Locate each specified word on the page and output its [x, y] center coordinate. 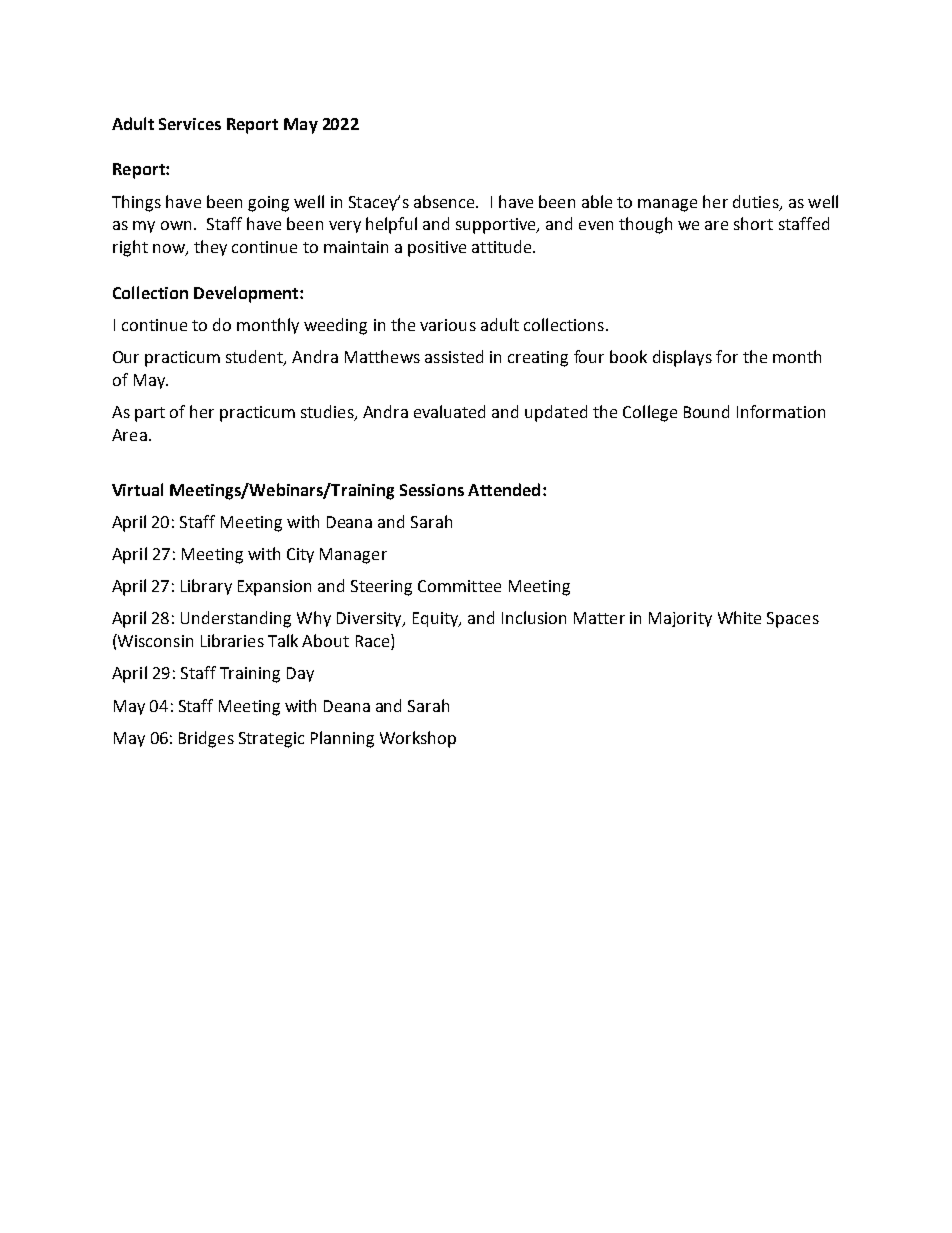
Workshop [418, 739]
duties [757, 202]
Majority [680, 619]
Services [190, 124]
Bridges [206, 739]
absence [445, 201]
